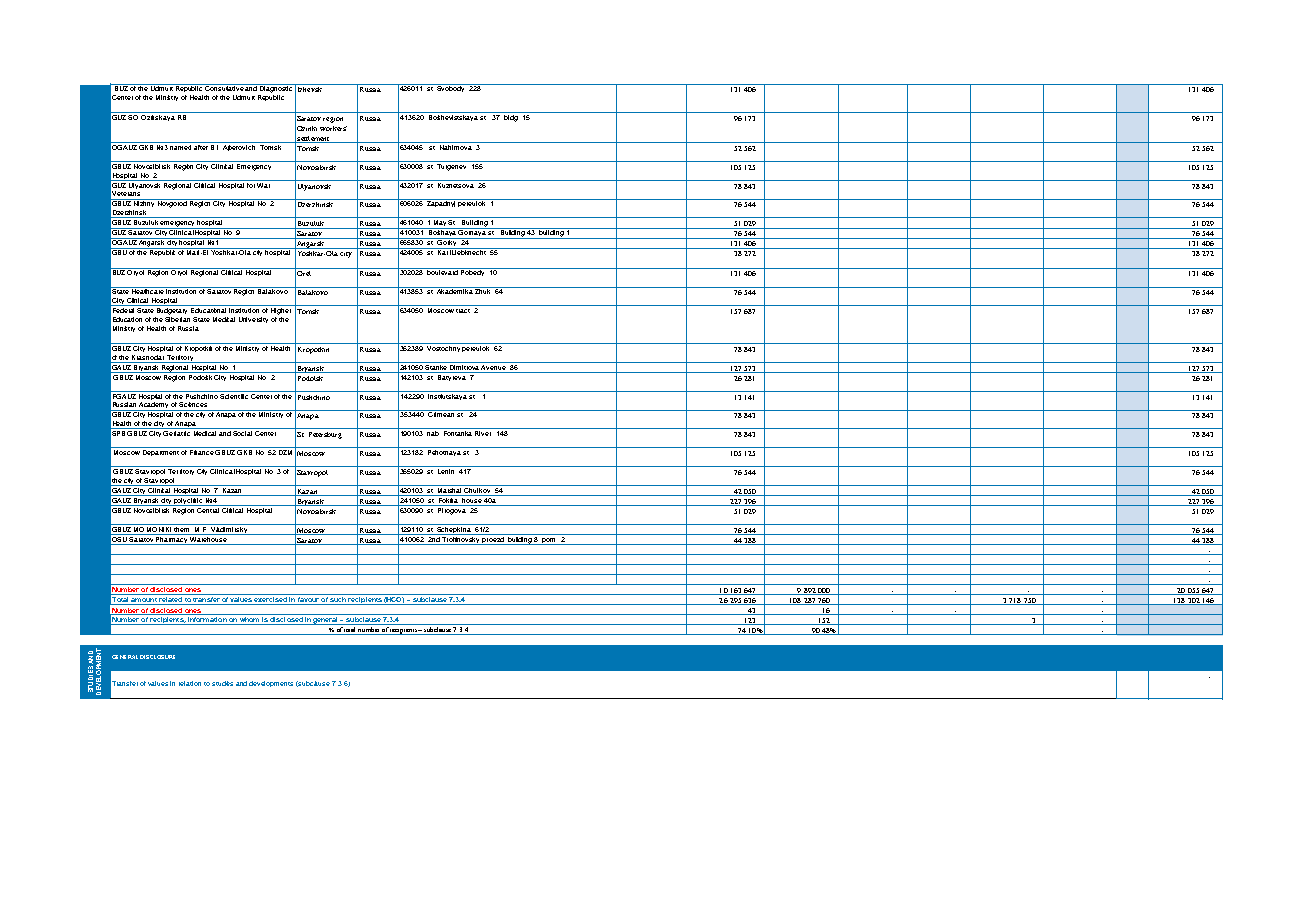  Describe the element at coordinates (441, 413) in the page. I see `Crimean` at that location.
